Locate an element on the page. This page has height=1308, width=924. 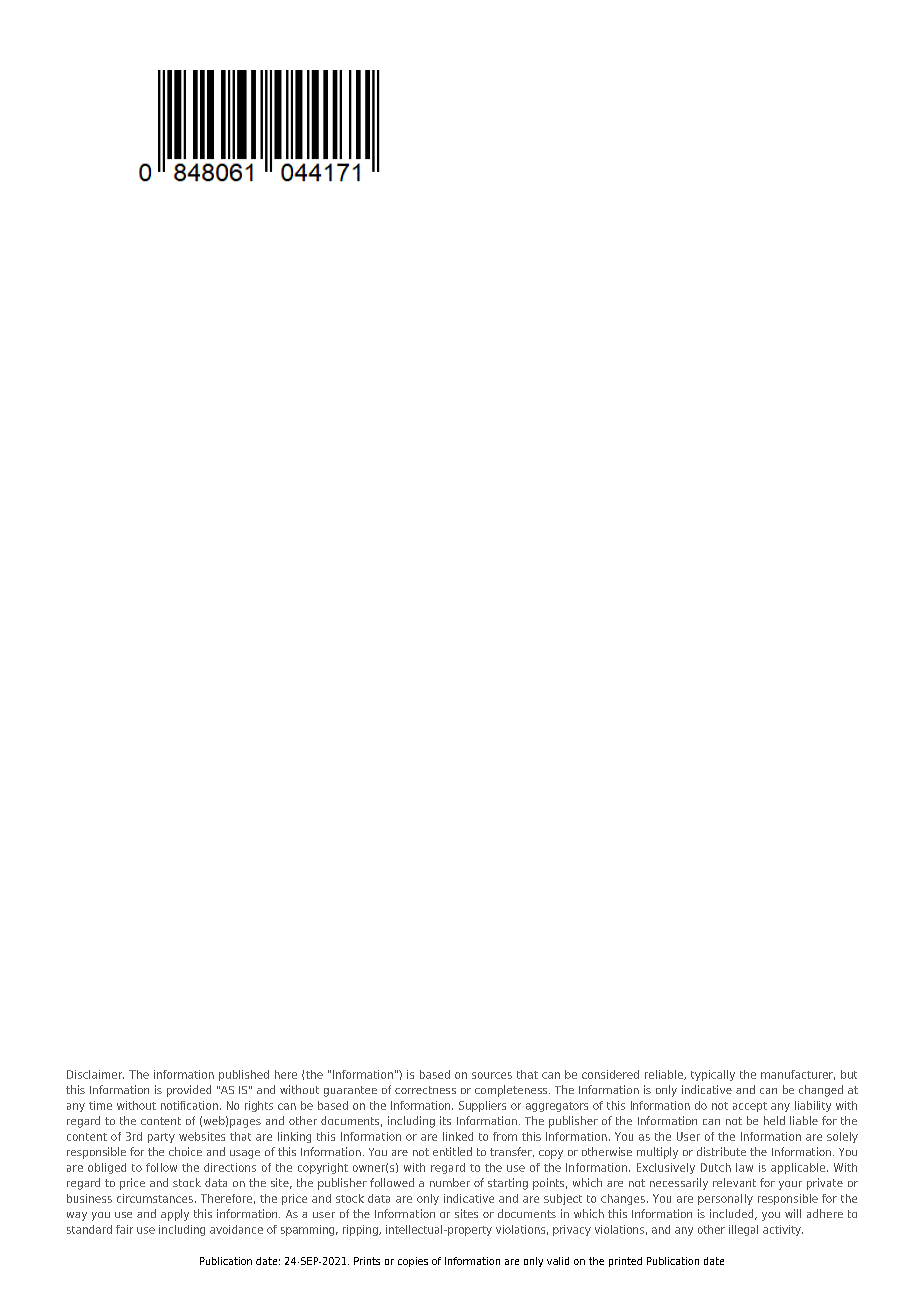
copies is located at coordinates (413, 1262).
